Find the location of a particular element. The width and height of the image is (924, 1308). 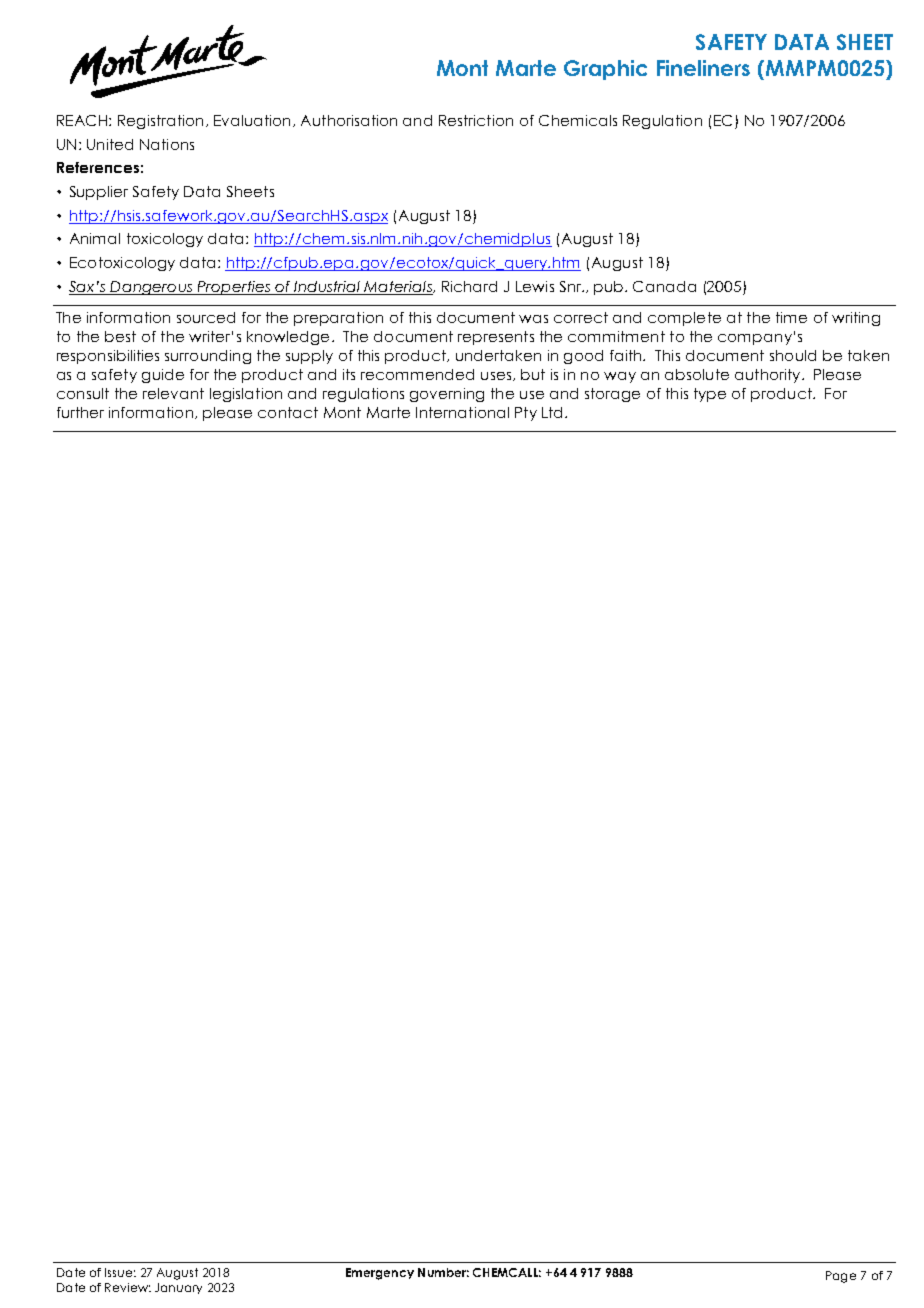

further is located at coordinates (80, 412).
